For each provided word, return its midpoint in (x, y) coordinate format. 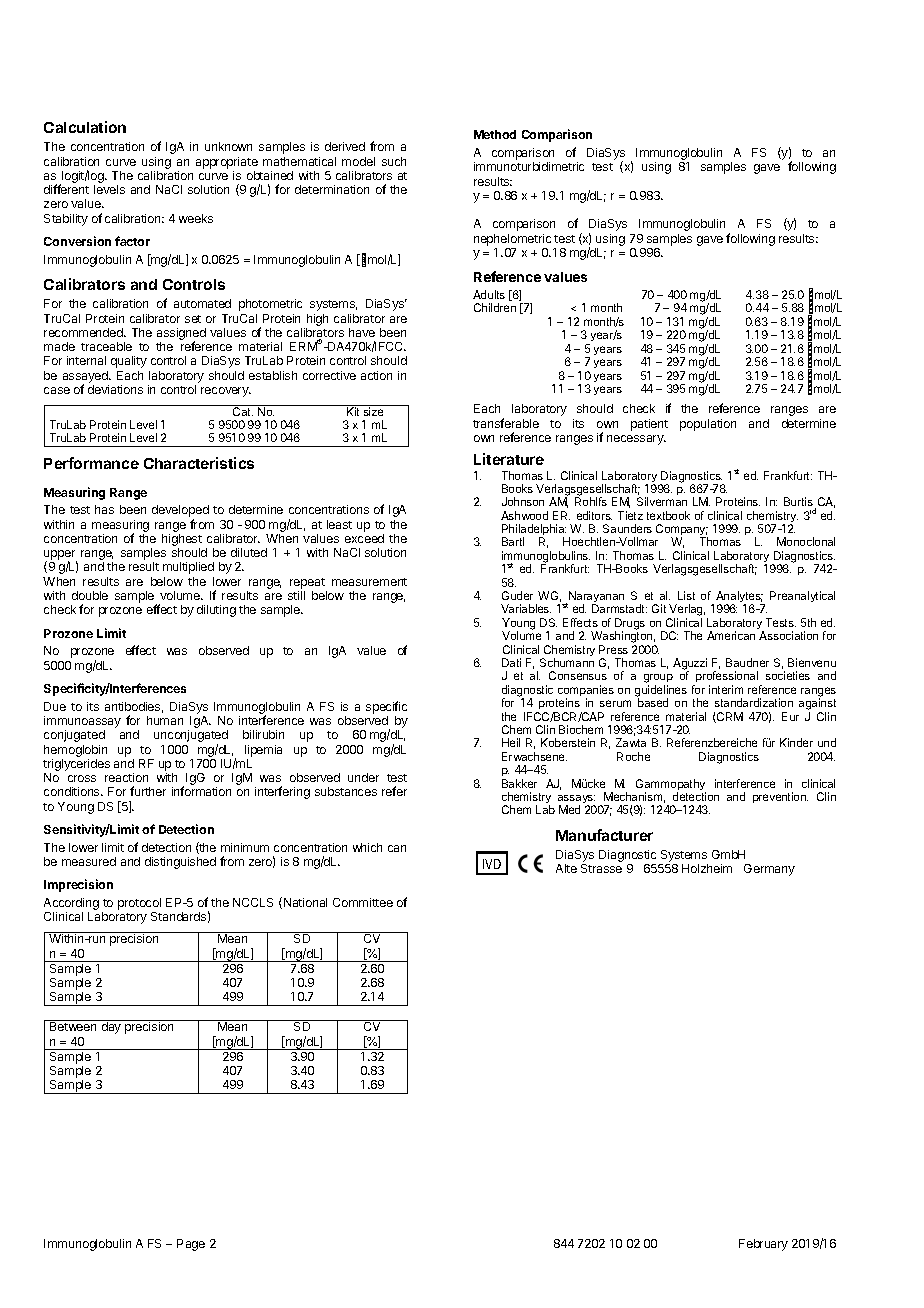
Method (495, 134)
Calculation (85, 127)
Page (191, 1245)
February (763, 1245)
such (394, 161)
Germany (769, 870)
